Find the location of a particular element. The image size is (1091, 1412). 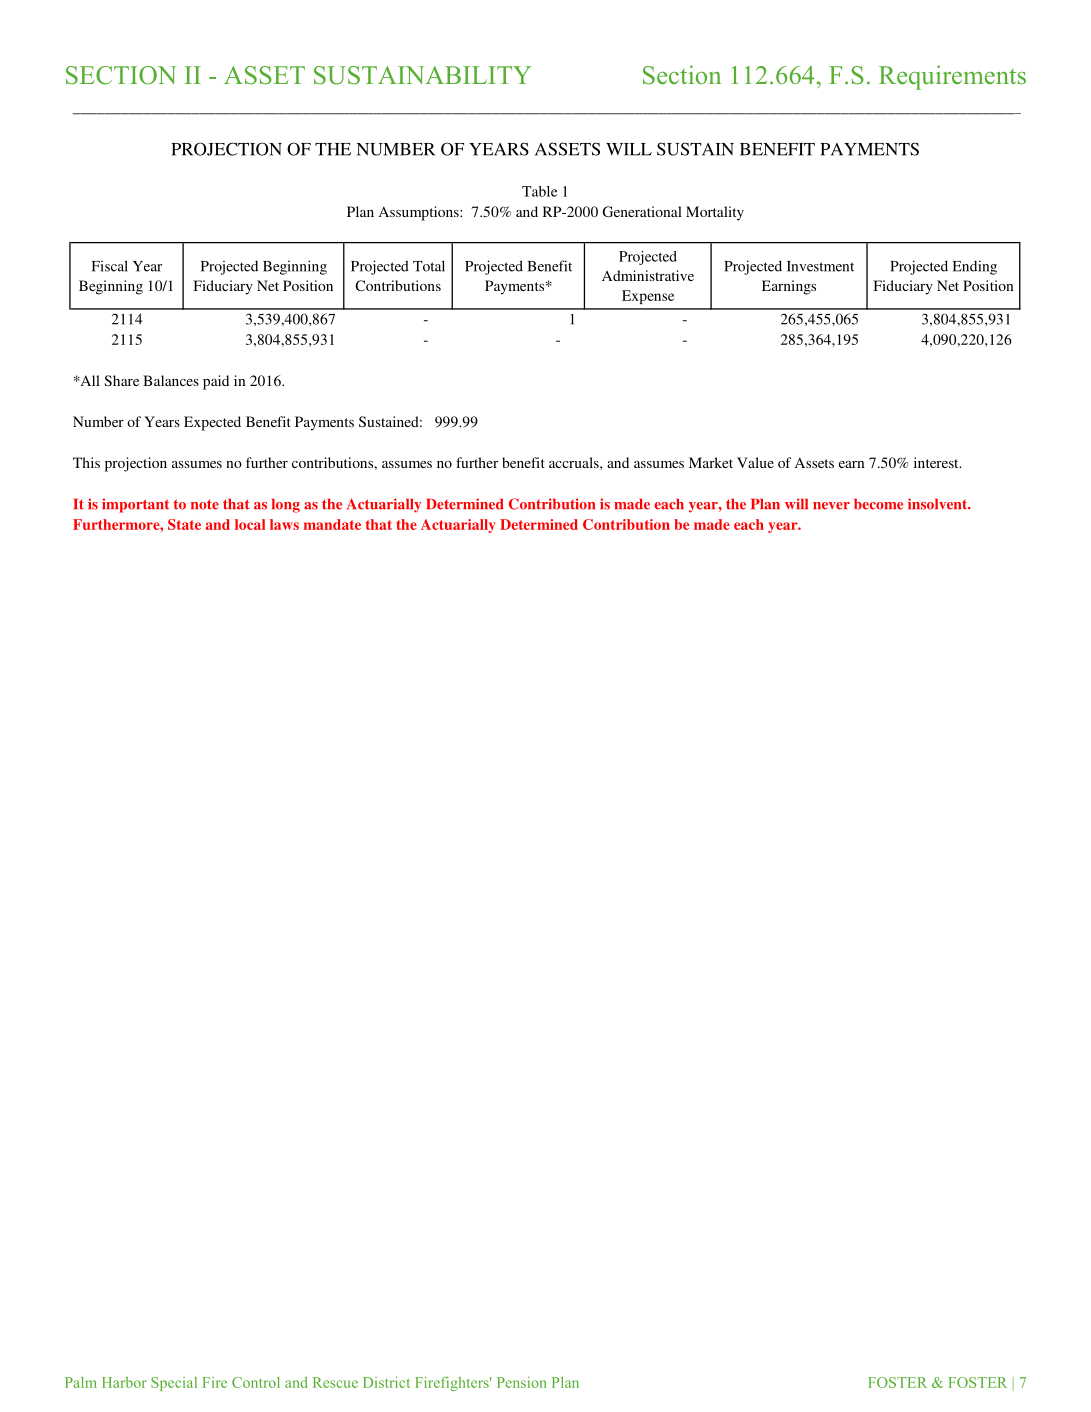

mandate is located at coordinates (332, 524).
